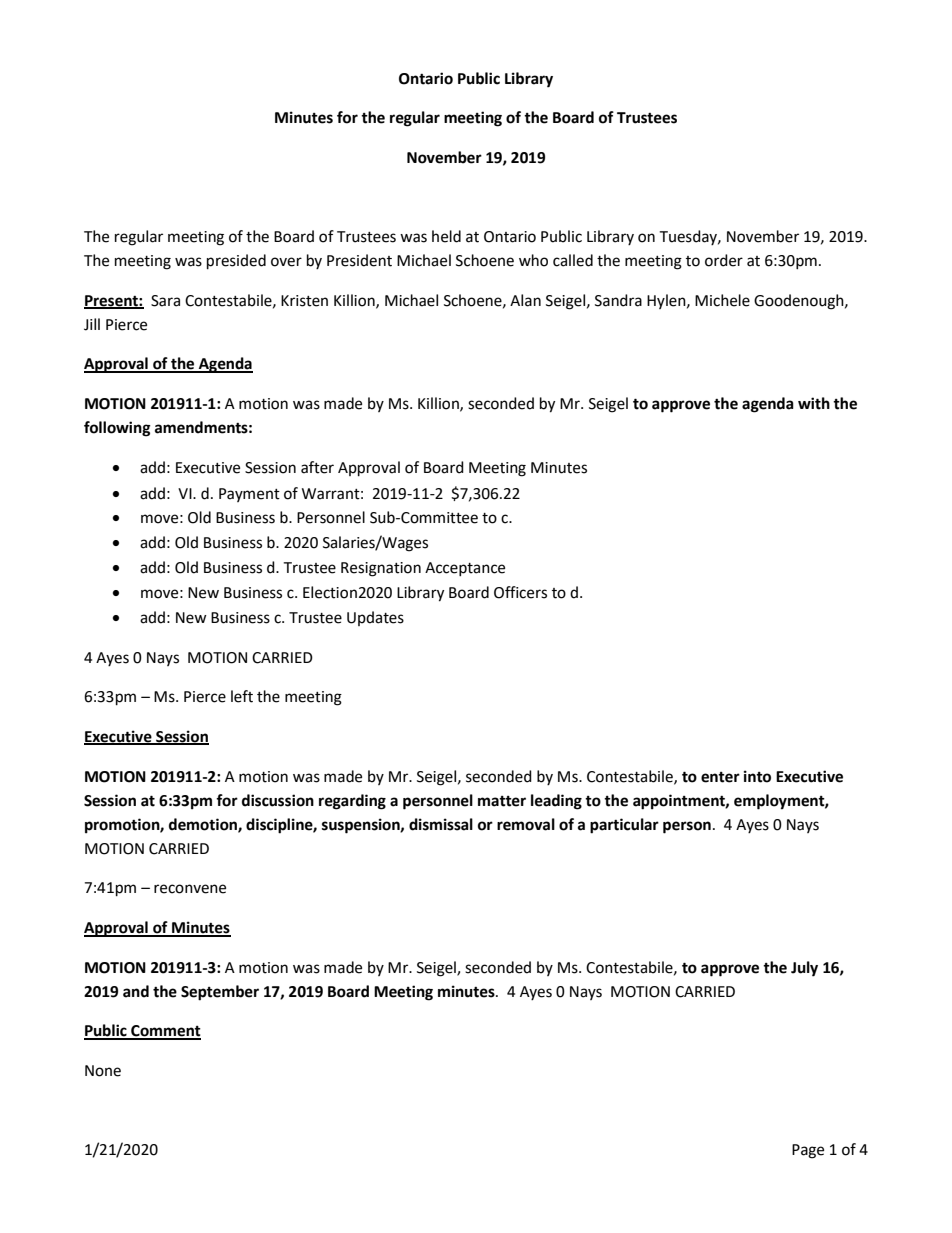 This screenshot has height=1233, width=952. I want to click on None, so click(103, 1071).
